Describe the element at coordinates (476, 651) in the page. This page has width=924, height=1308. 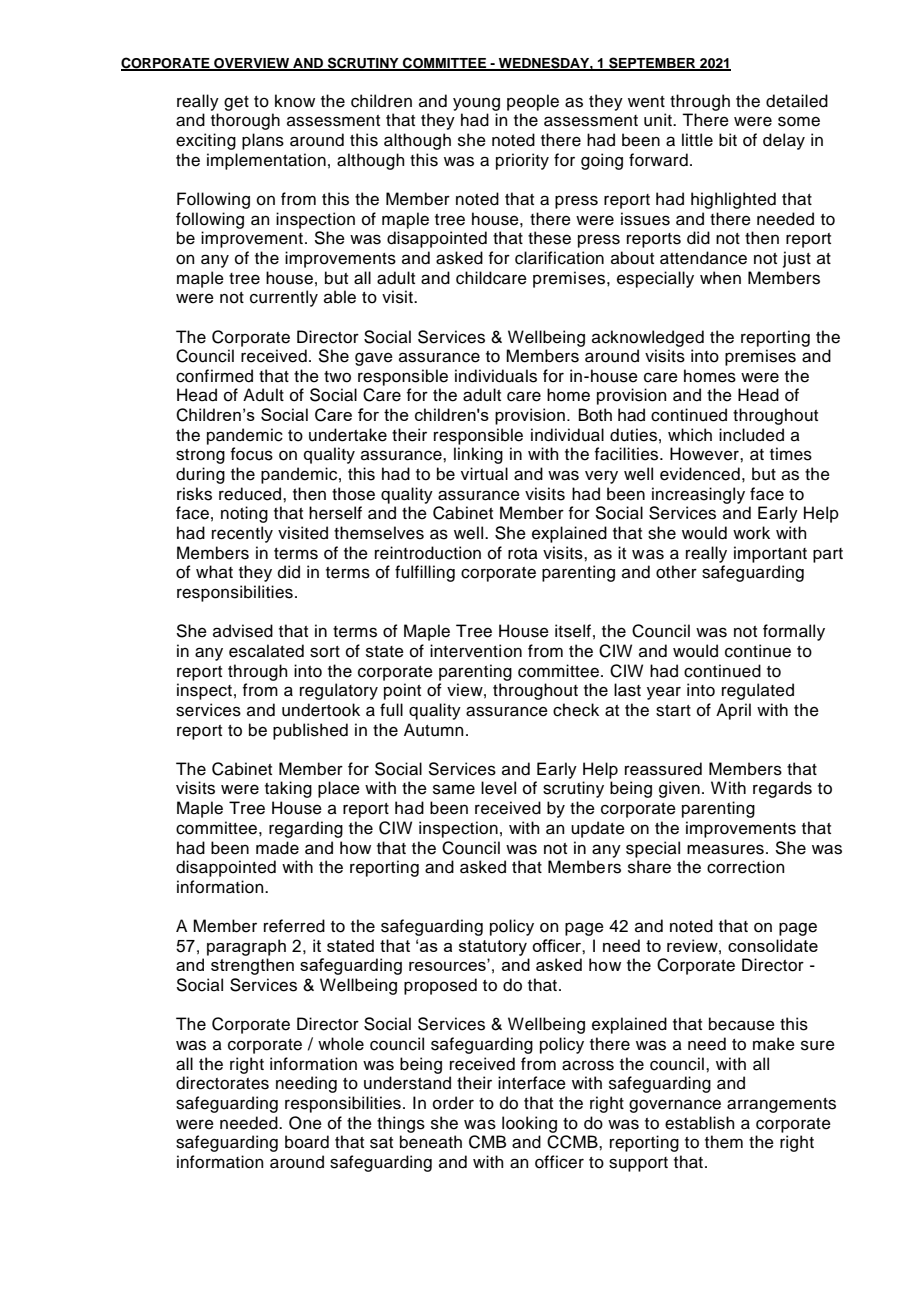
I see `intervention` at that location.
